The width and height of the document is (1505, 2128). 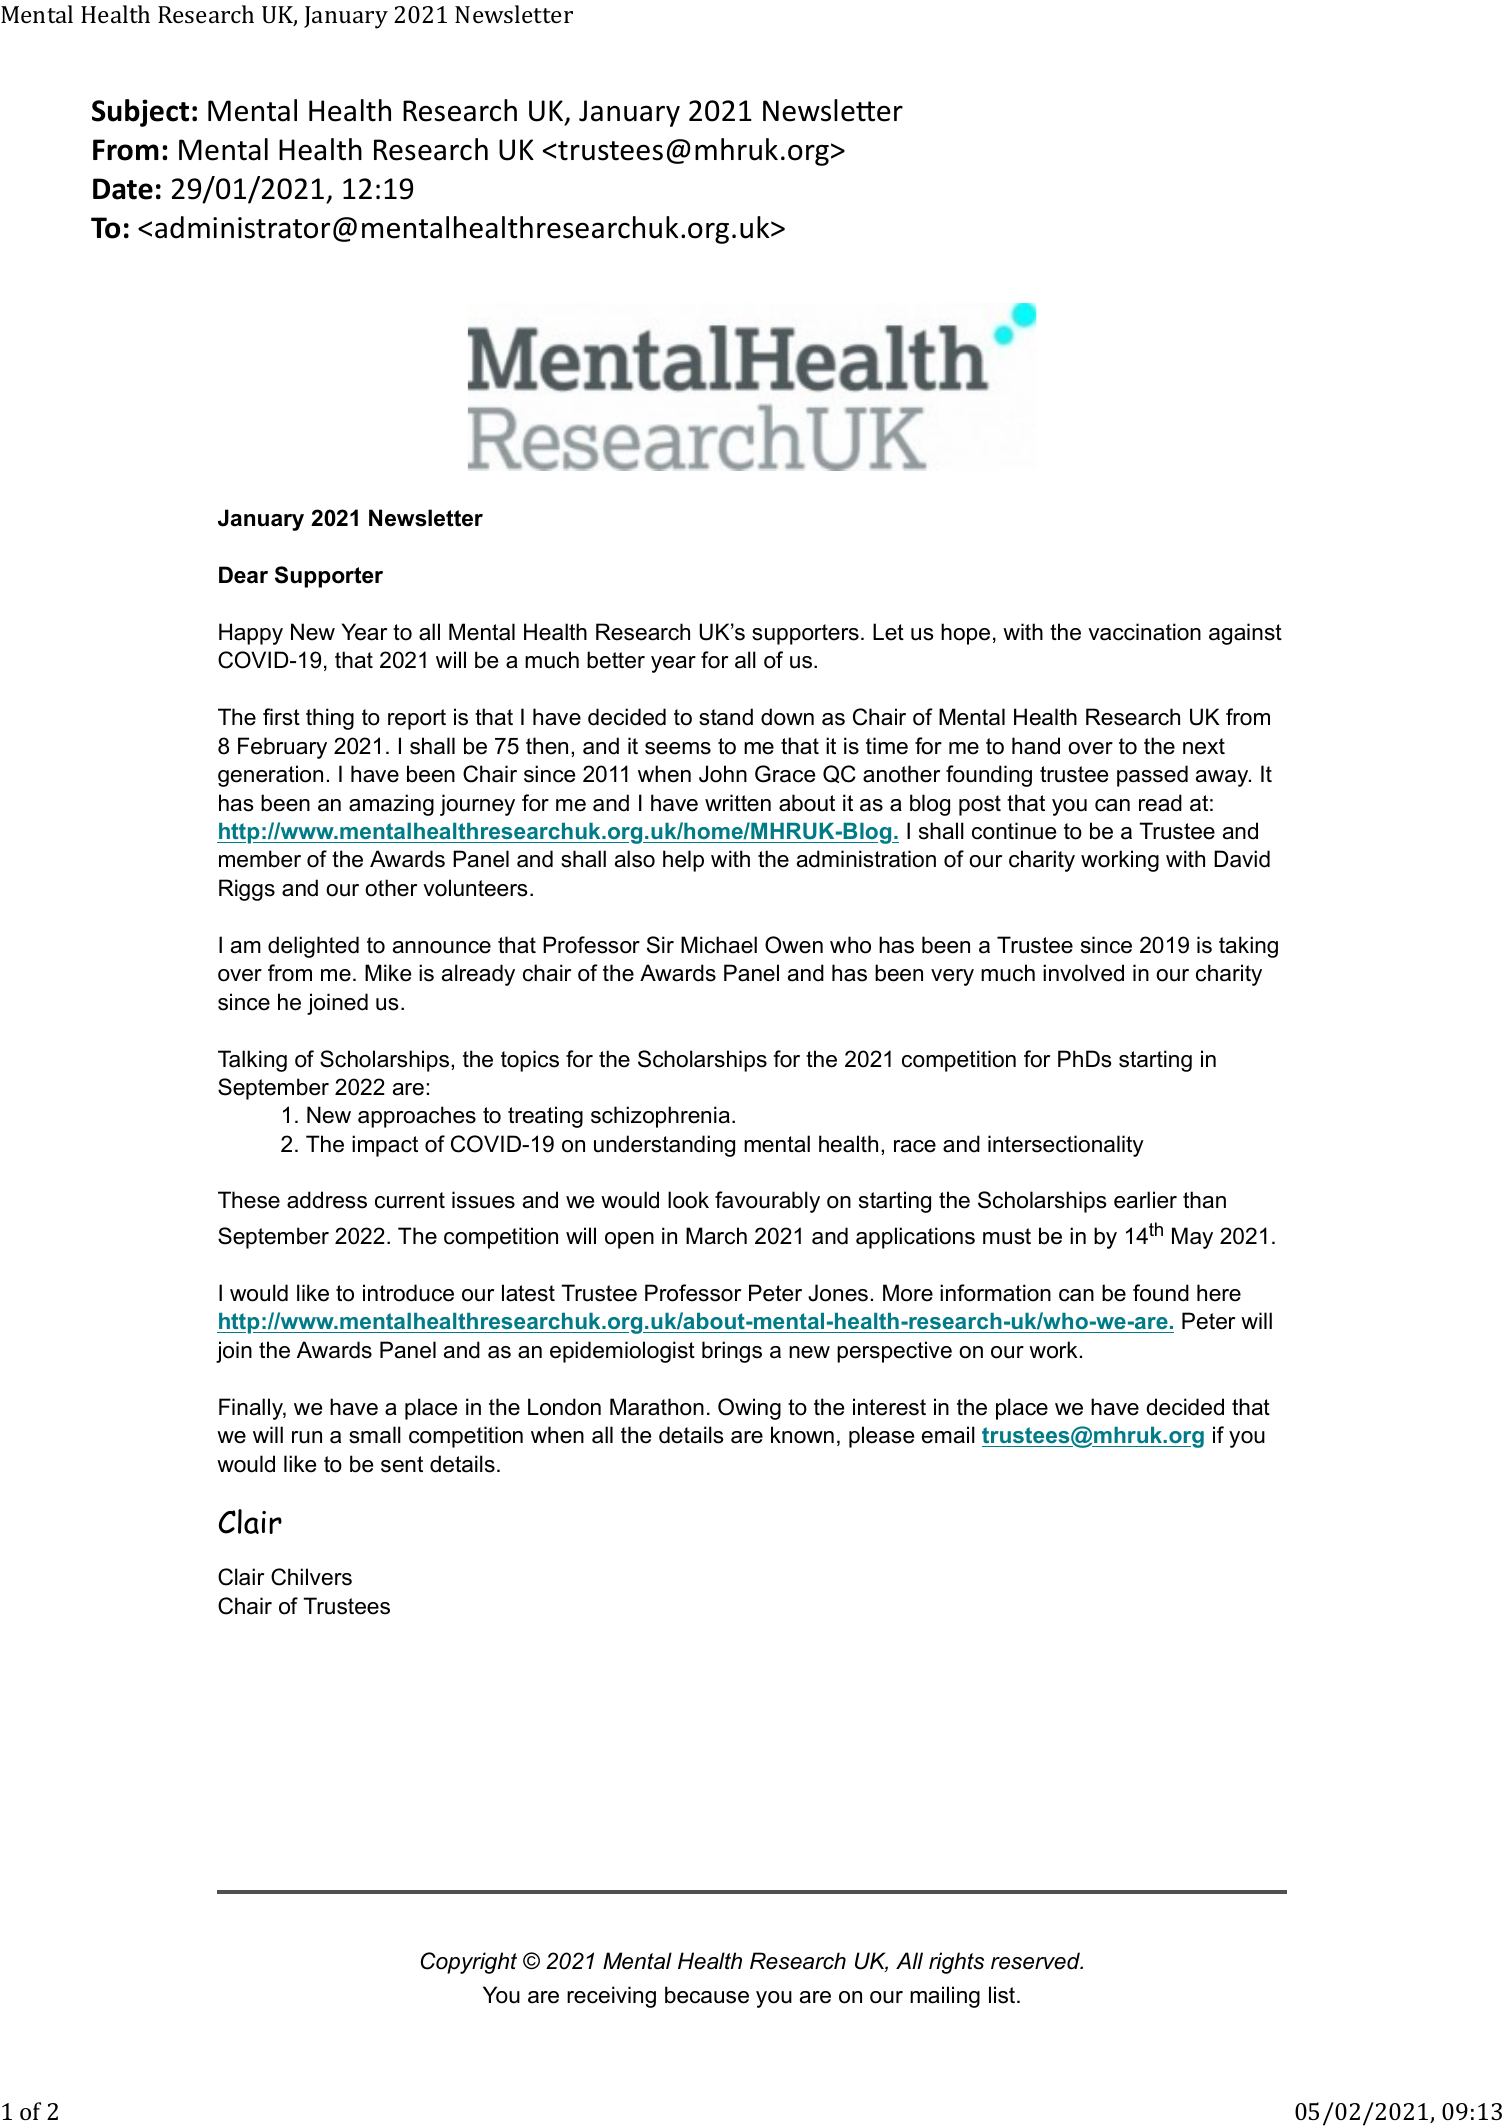 What do you see at coordinates (252, 1061) in the document?
I see `Talking` at bounding box center [252, 1061].
